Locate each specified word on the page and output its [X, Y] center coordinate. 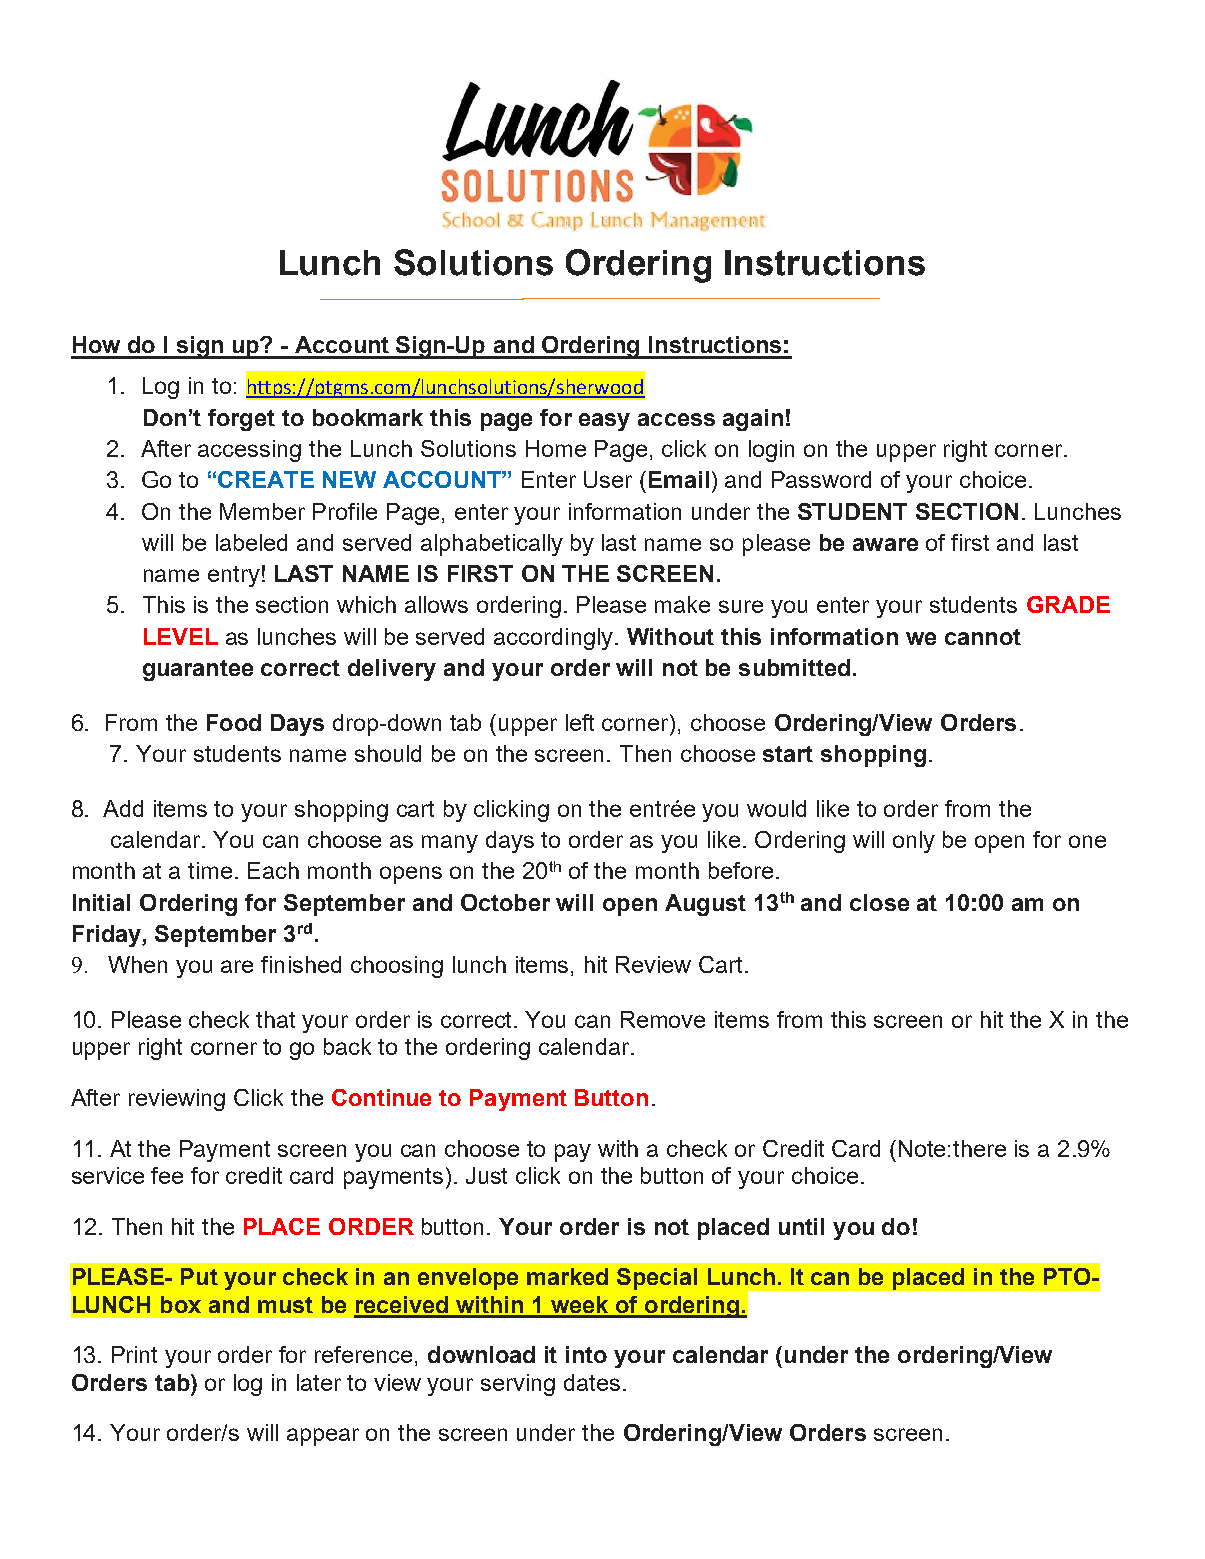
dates [592, 1382]
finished [301, 964]
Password [821, 479]
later [319, 1382]
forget [241, 420]
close [879, 902]
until [801, 1226]
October [505, 902]
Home [556, 448]
